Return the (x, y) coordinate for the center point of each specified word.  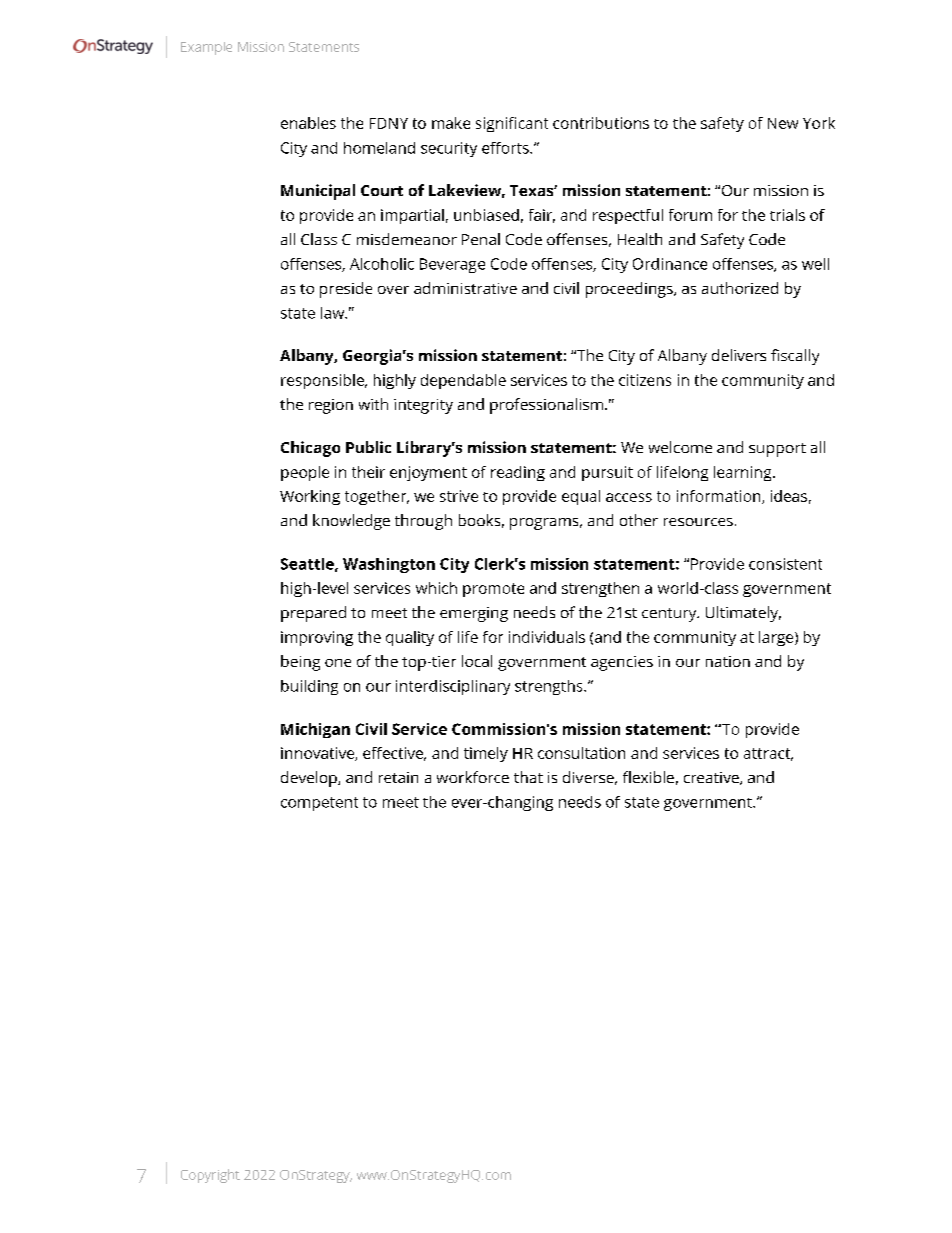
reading (518, 473)
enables (308, 123)
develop (310, 779)
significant (512, 124)
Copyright (210, 1176)
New (783, 123)
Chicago (310, 449)
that (528, 777)
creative (712, 778)
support (777, 450)
